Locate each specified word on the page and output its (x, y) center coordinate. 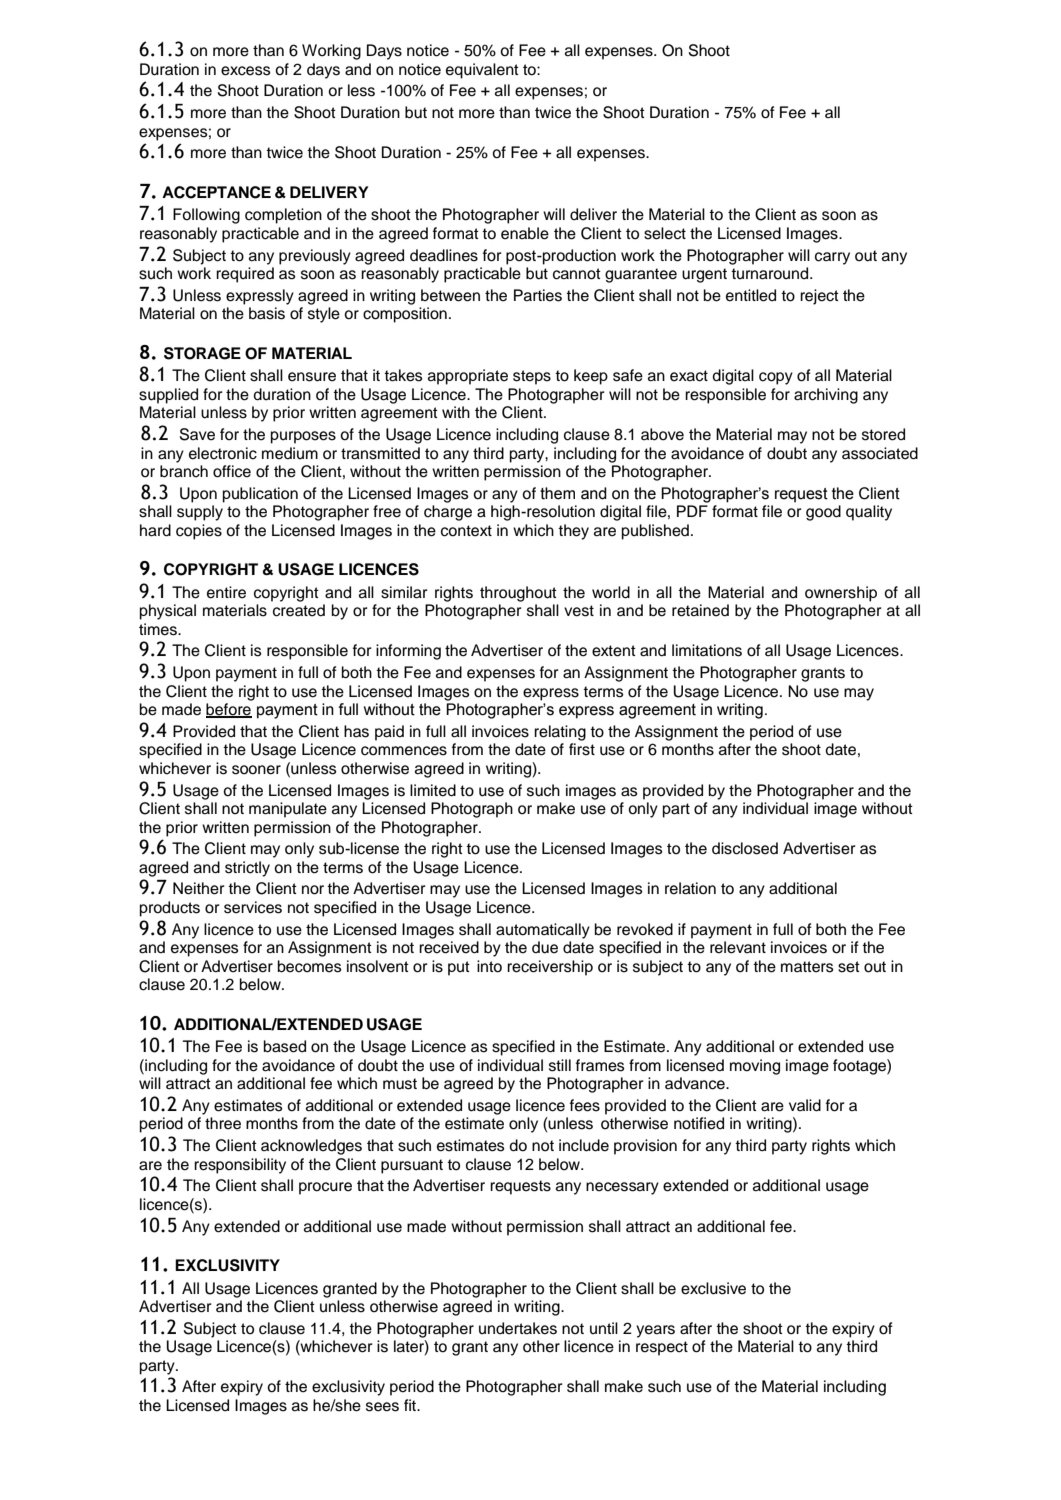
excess (246, 71)
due (545, 947)
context (466, 531)
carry (832, 258)
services (253, 907)
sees (382, 1407)
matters (807, 967)
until (604, 1328)
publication (260, 495)
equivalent (482, 71)
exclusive (713, 1288)
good (823, 513)
